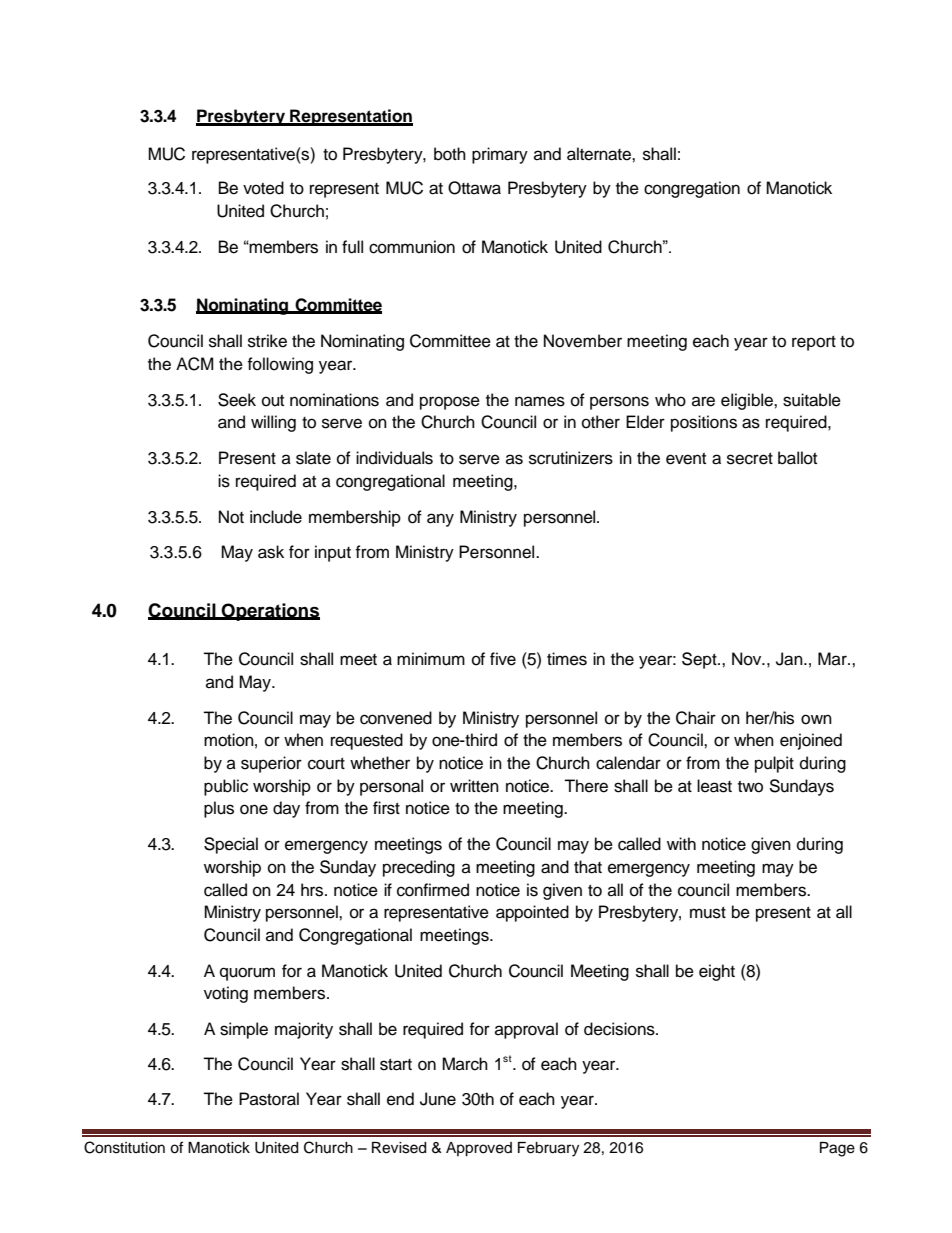  Describe the element at coordinates (600, 154) in the screenshot. I see `alternate` at that location.
